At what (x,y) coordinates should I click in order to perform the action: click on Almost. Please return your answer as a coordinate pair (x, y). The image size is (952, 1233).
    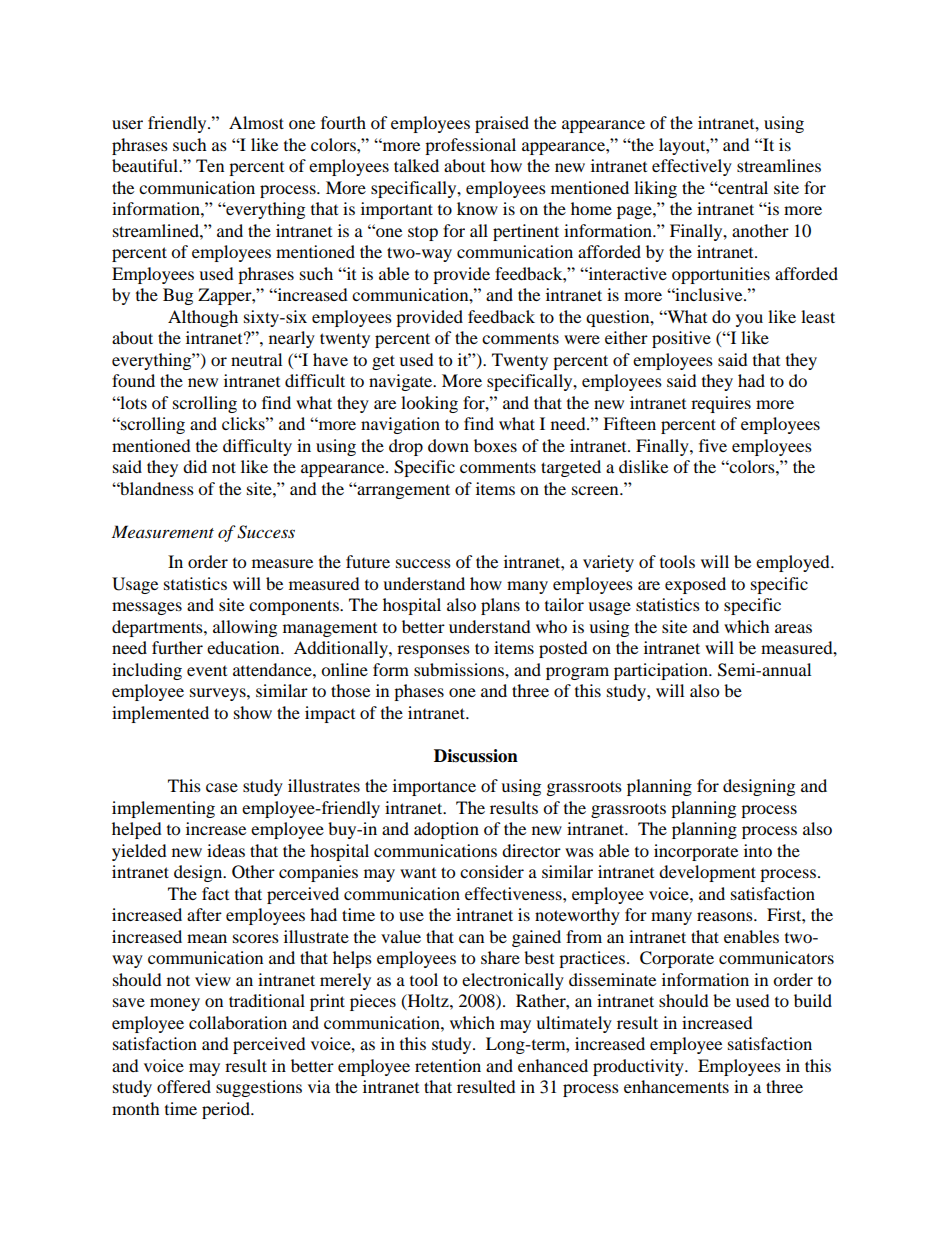
    Looking at the image, I should click on (256, 122).
